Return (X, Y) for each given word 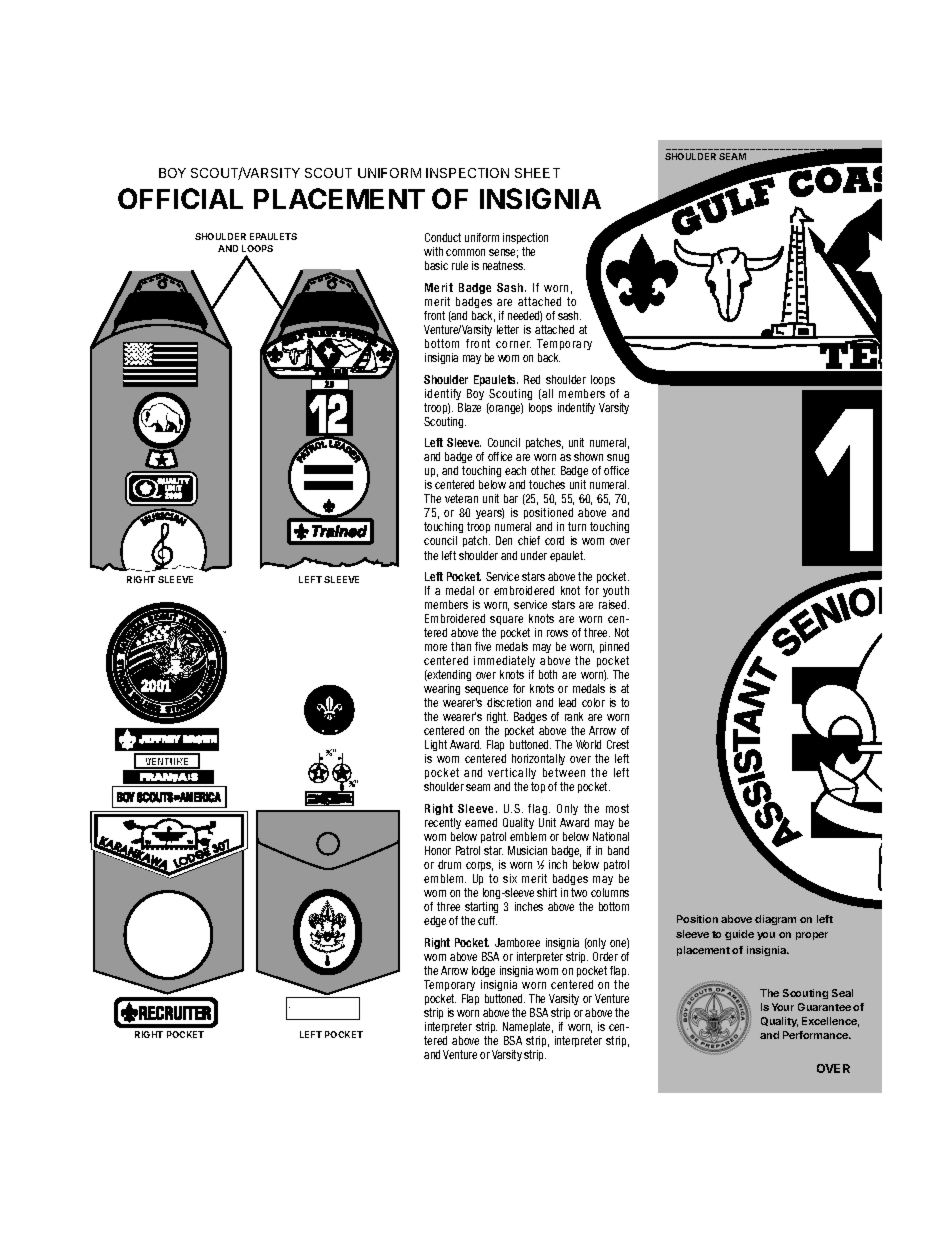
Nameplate (528, 1027)
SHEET (537, 173)
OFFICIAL (180, 198)
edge (435, 921)
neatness (504, 265)
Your (783, 1007)
